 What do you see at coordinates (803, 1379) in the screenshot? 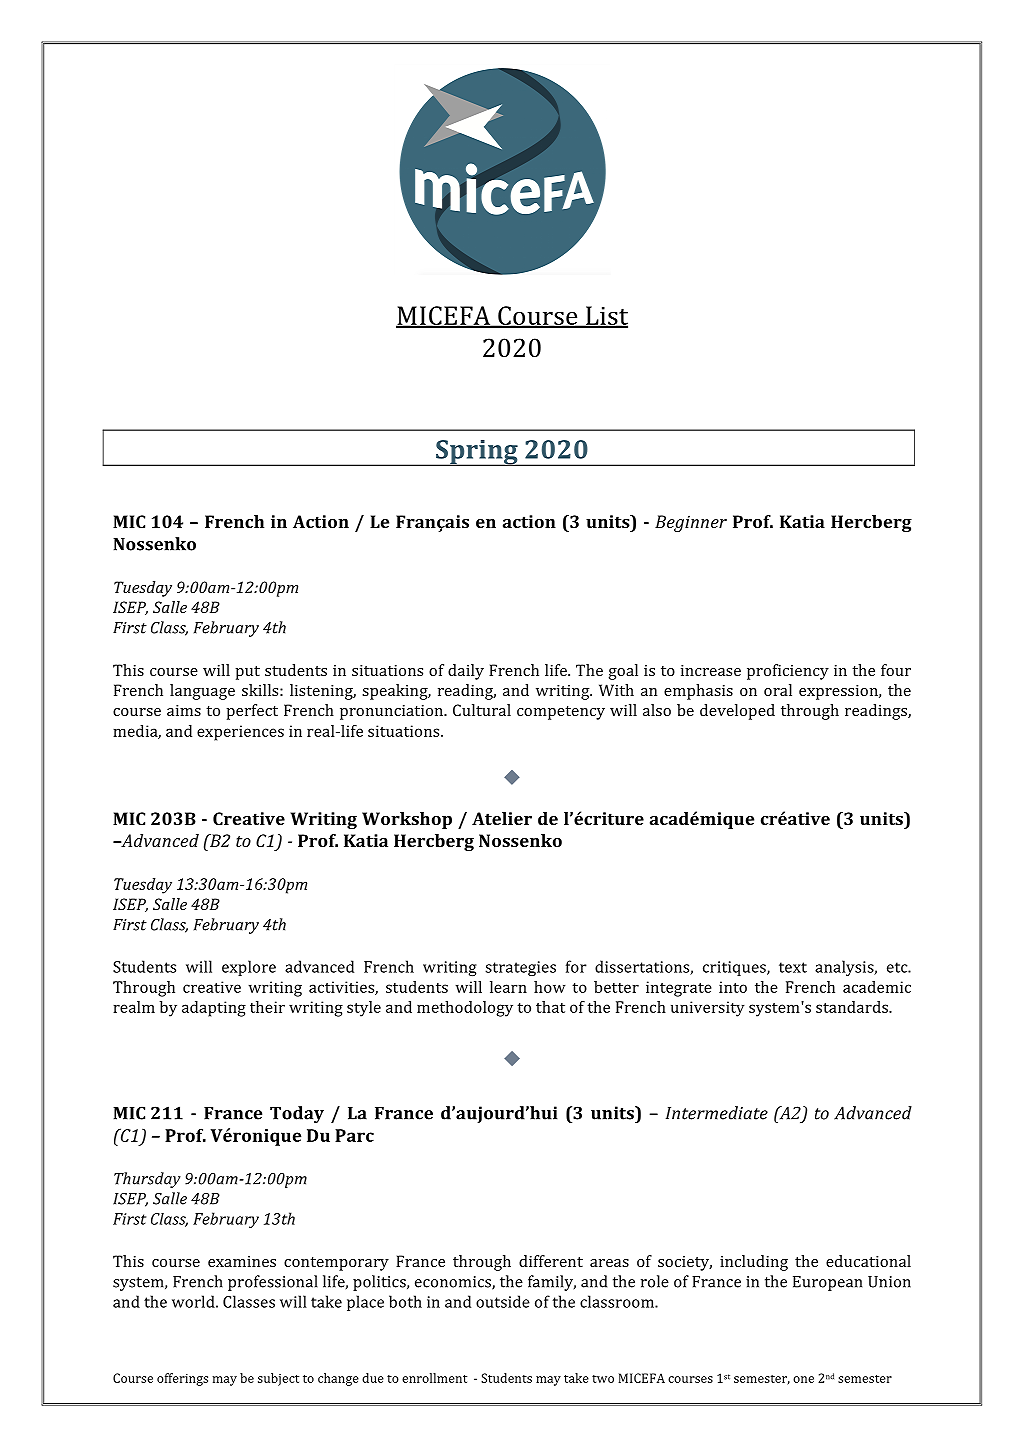
I see `one` at bounding box center [803, 1379].
